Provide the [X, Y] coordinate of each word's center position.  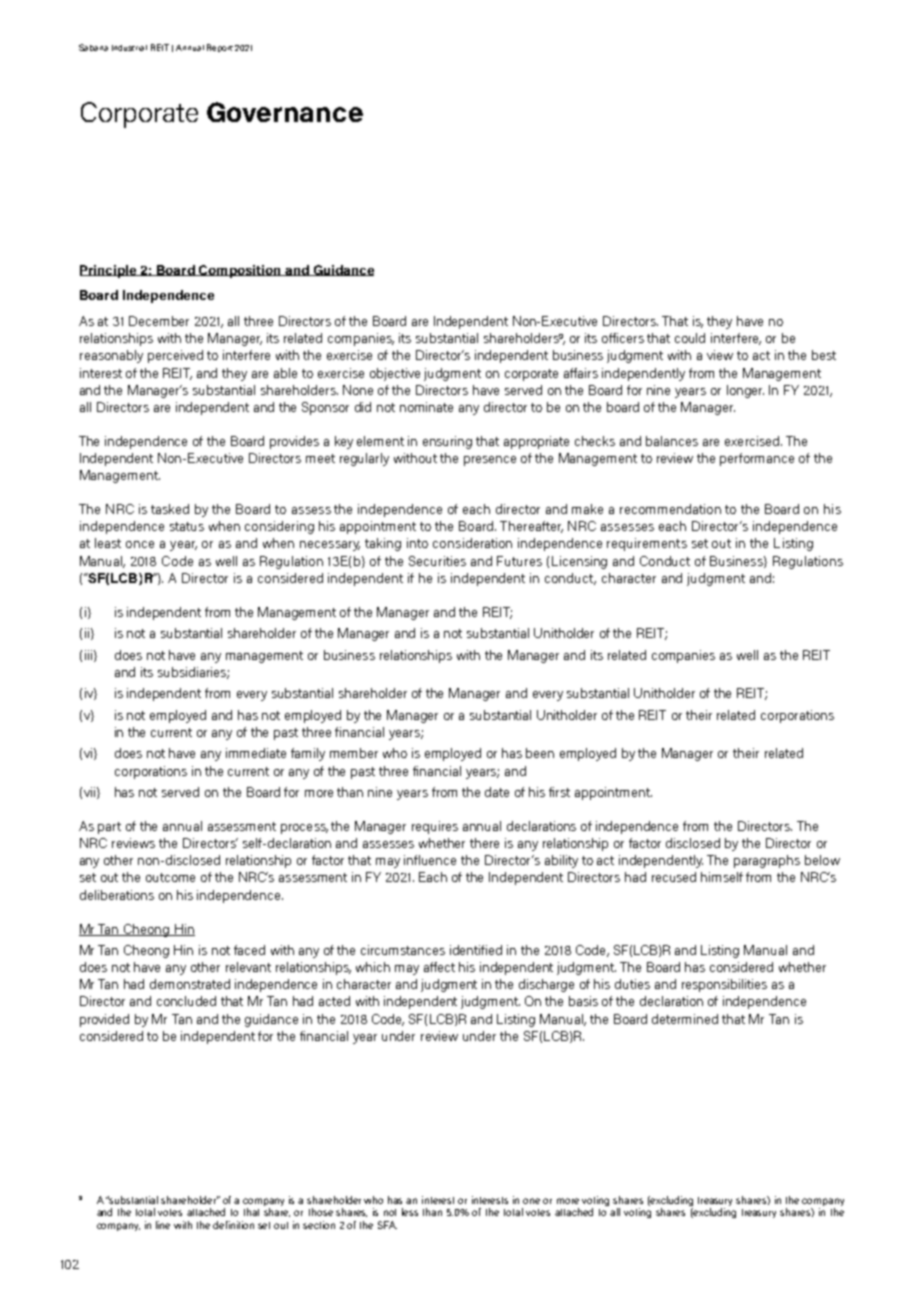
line [163, 1225]
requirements [647, 544]
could [690, 338]
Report [220, 48]
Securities [437, 561]
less [410, 1212]
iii [88, 655]
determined [685, 1019]
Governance [285, 112]
